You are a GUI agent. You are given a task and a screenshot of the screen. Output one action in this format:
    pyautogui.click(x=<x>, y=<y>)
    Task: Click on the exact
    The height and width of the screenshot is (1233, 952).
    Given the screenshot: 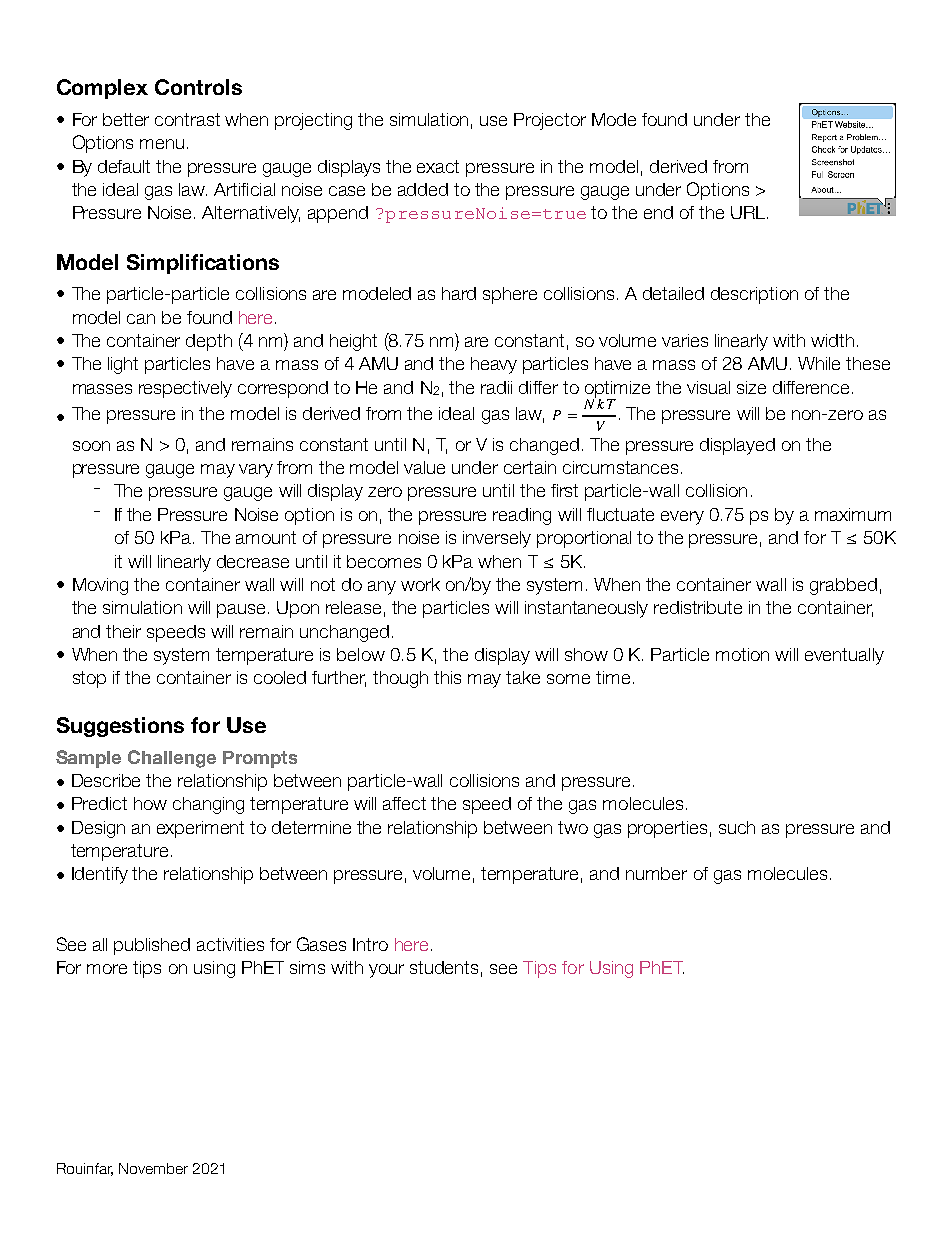 What is the action you would take?
    pyautogui.click(x=438, y=166)
